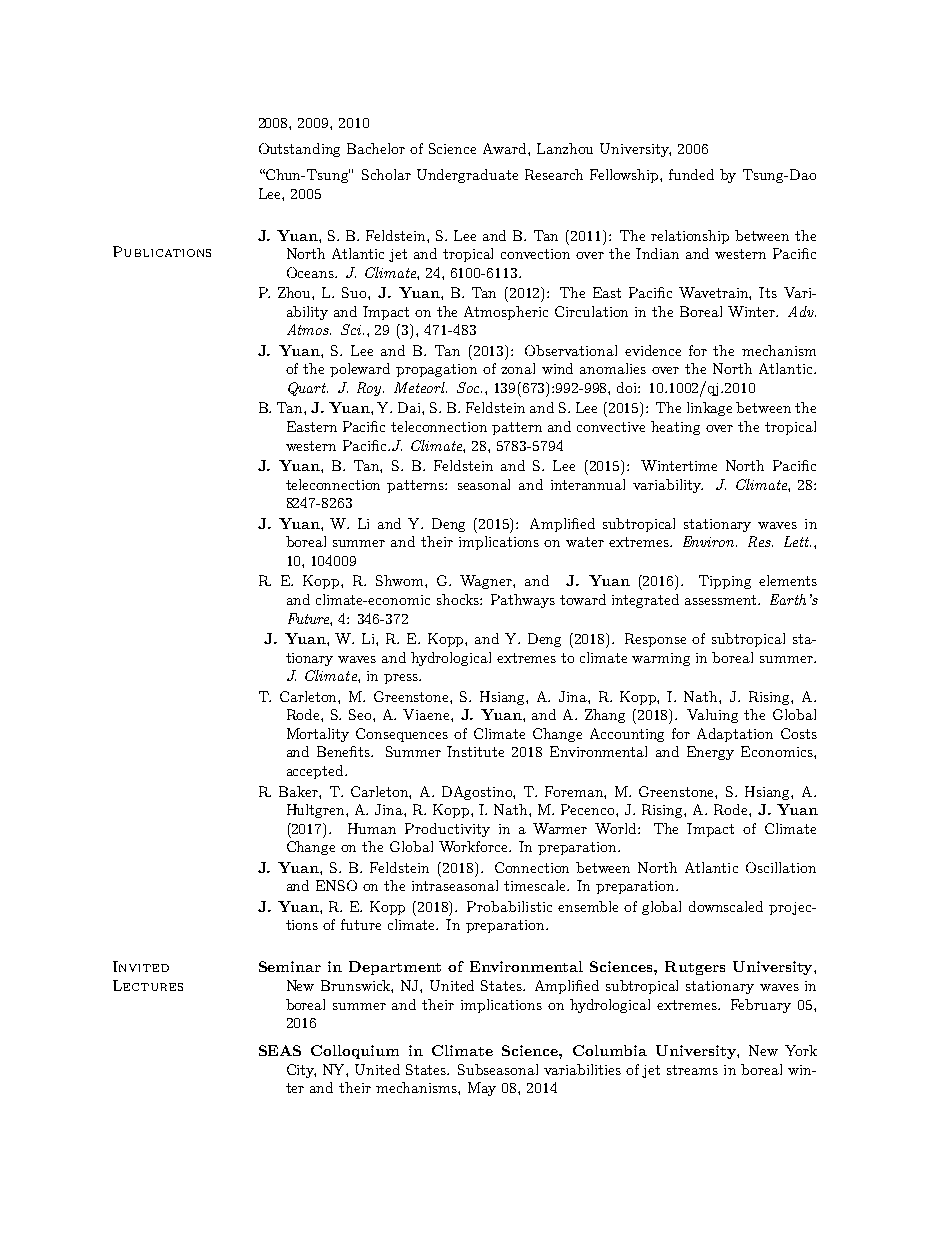 The height and width of the screenshot is (1233, 952). What do you see at coordinates (554, 174) in the screenshot?
I see `Research` at bounding box center [554, 174].
